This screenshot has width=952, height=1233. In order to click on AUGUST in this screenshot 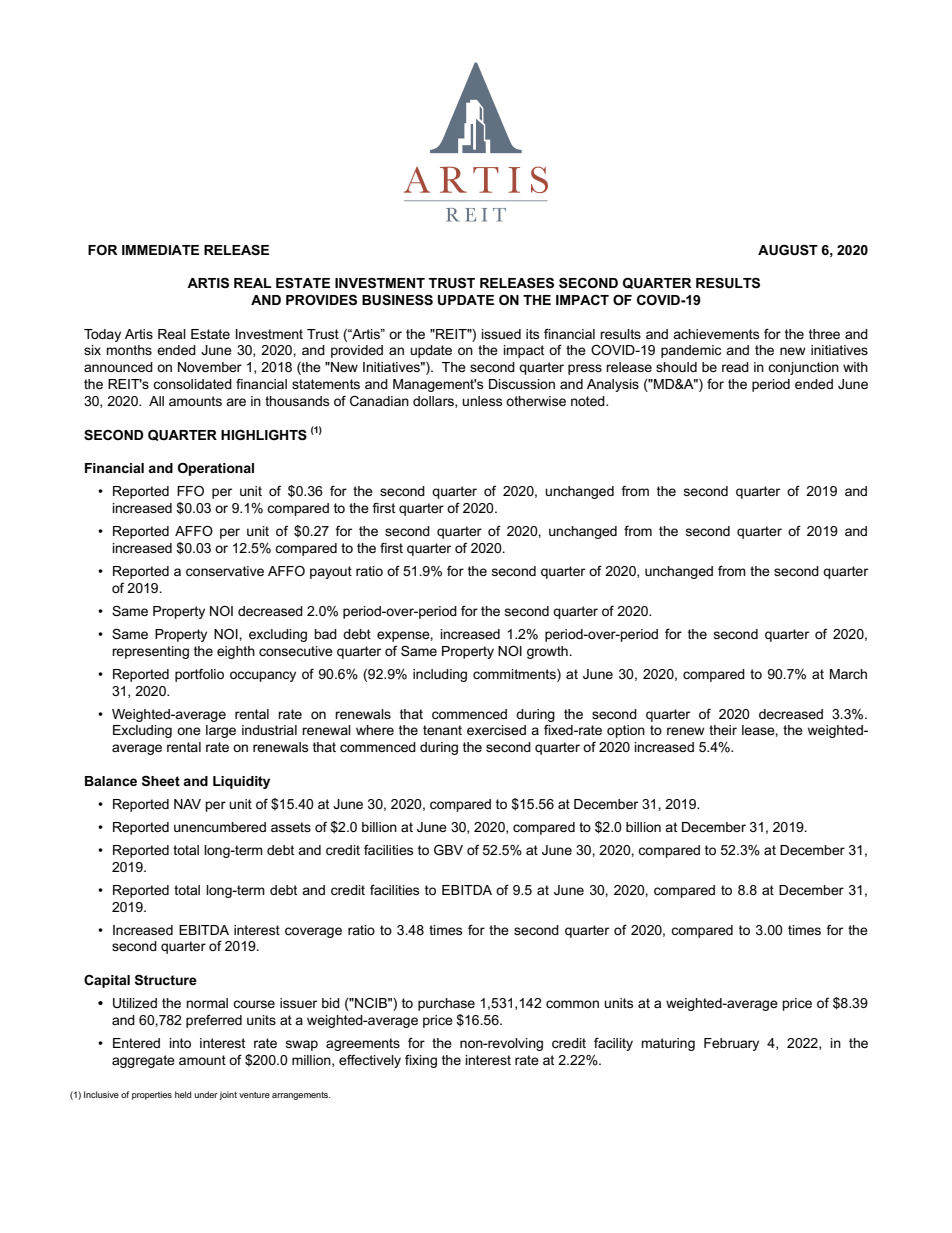, I will do `click(788, 249)`.
